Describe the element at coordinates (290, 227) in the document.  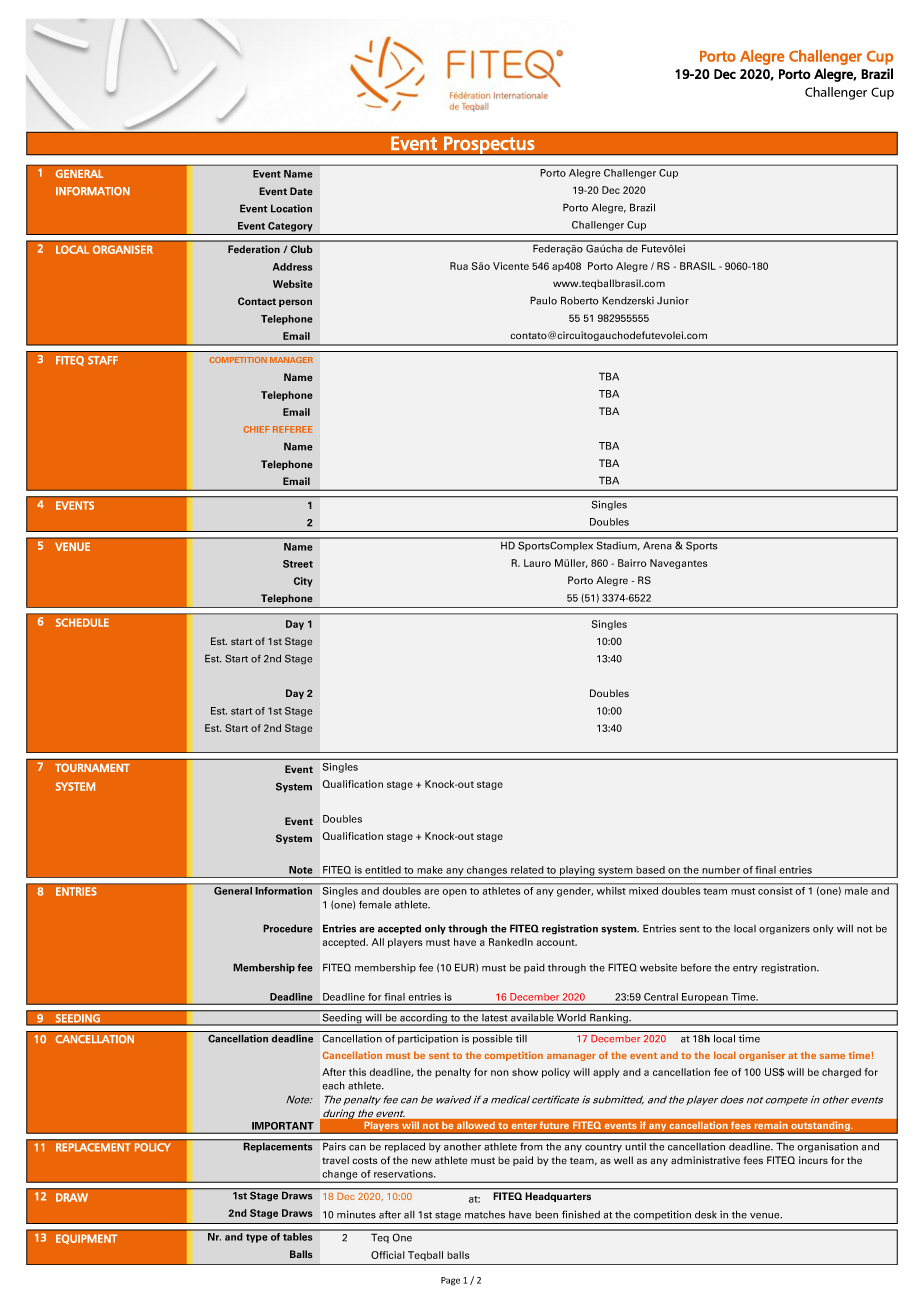
I see `Category` at that location.
